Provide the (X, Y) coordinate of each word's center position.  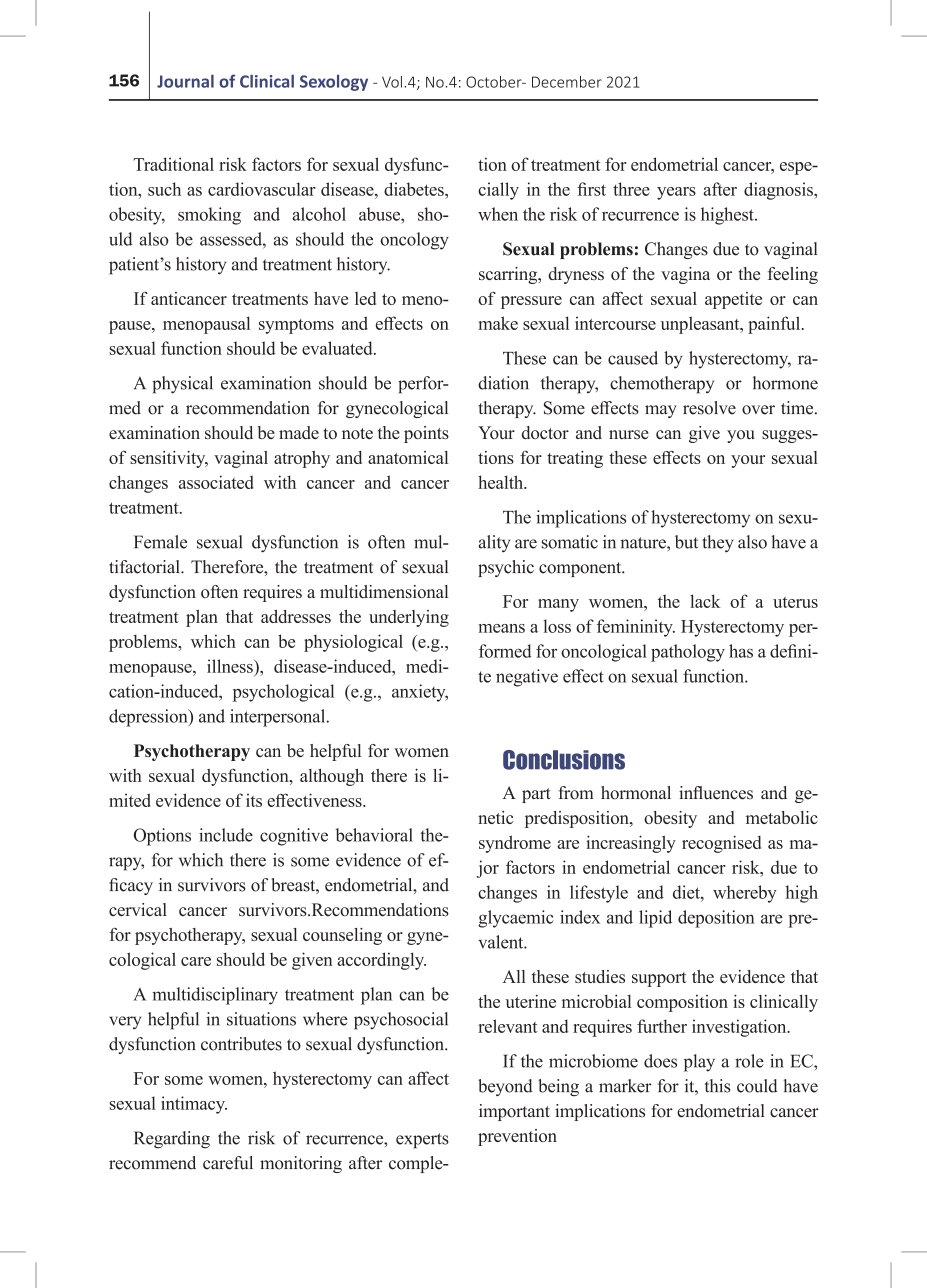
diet (687, 892)
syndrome (515, 844)
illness (231, 666)
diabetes (415, 189)
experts (422, 1141)
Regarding (172, 1140)
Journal (185, 81)
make (498, 323)
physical (182, 385)
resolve (709, 408)
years (676, 193)
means (501, 628)
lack (705, 601)
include (226, 835)
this (718, 1086)
